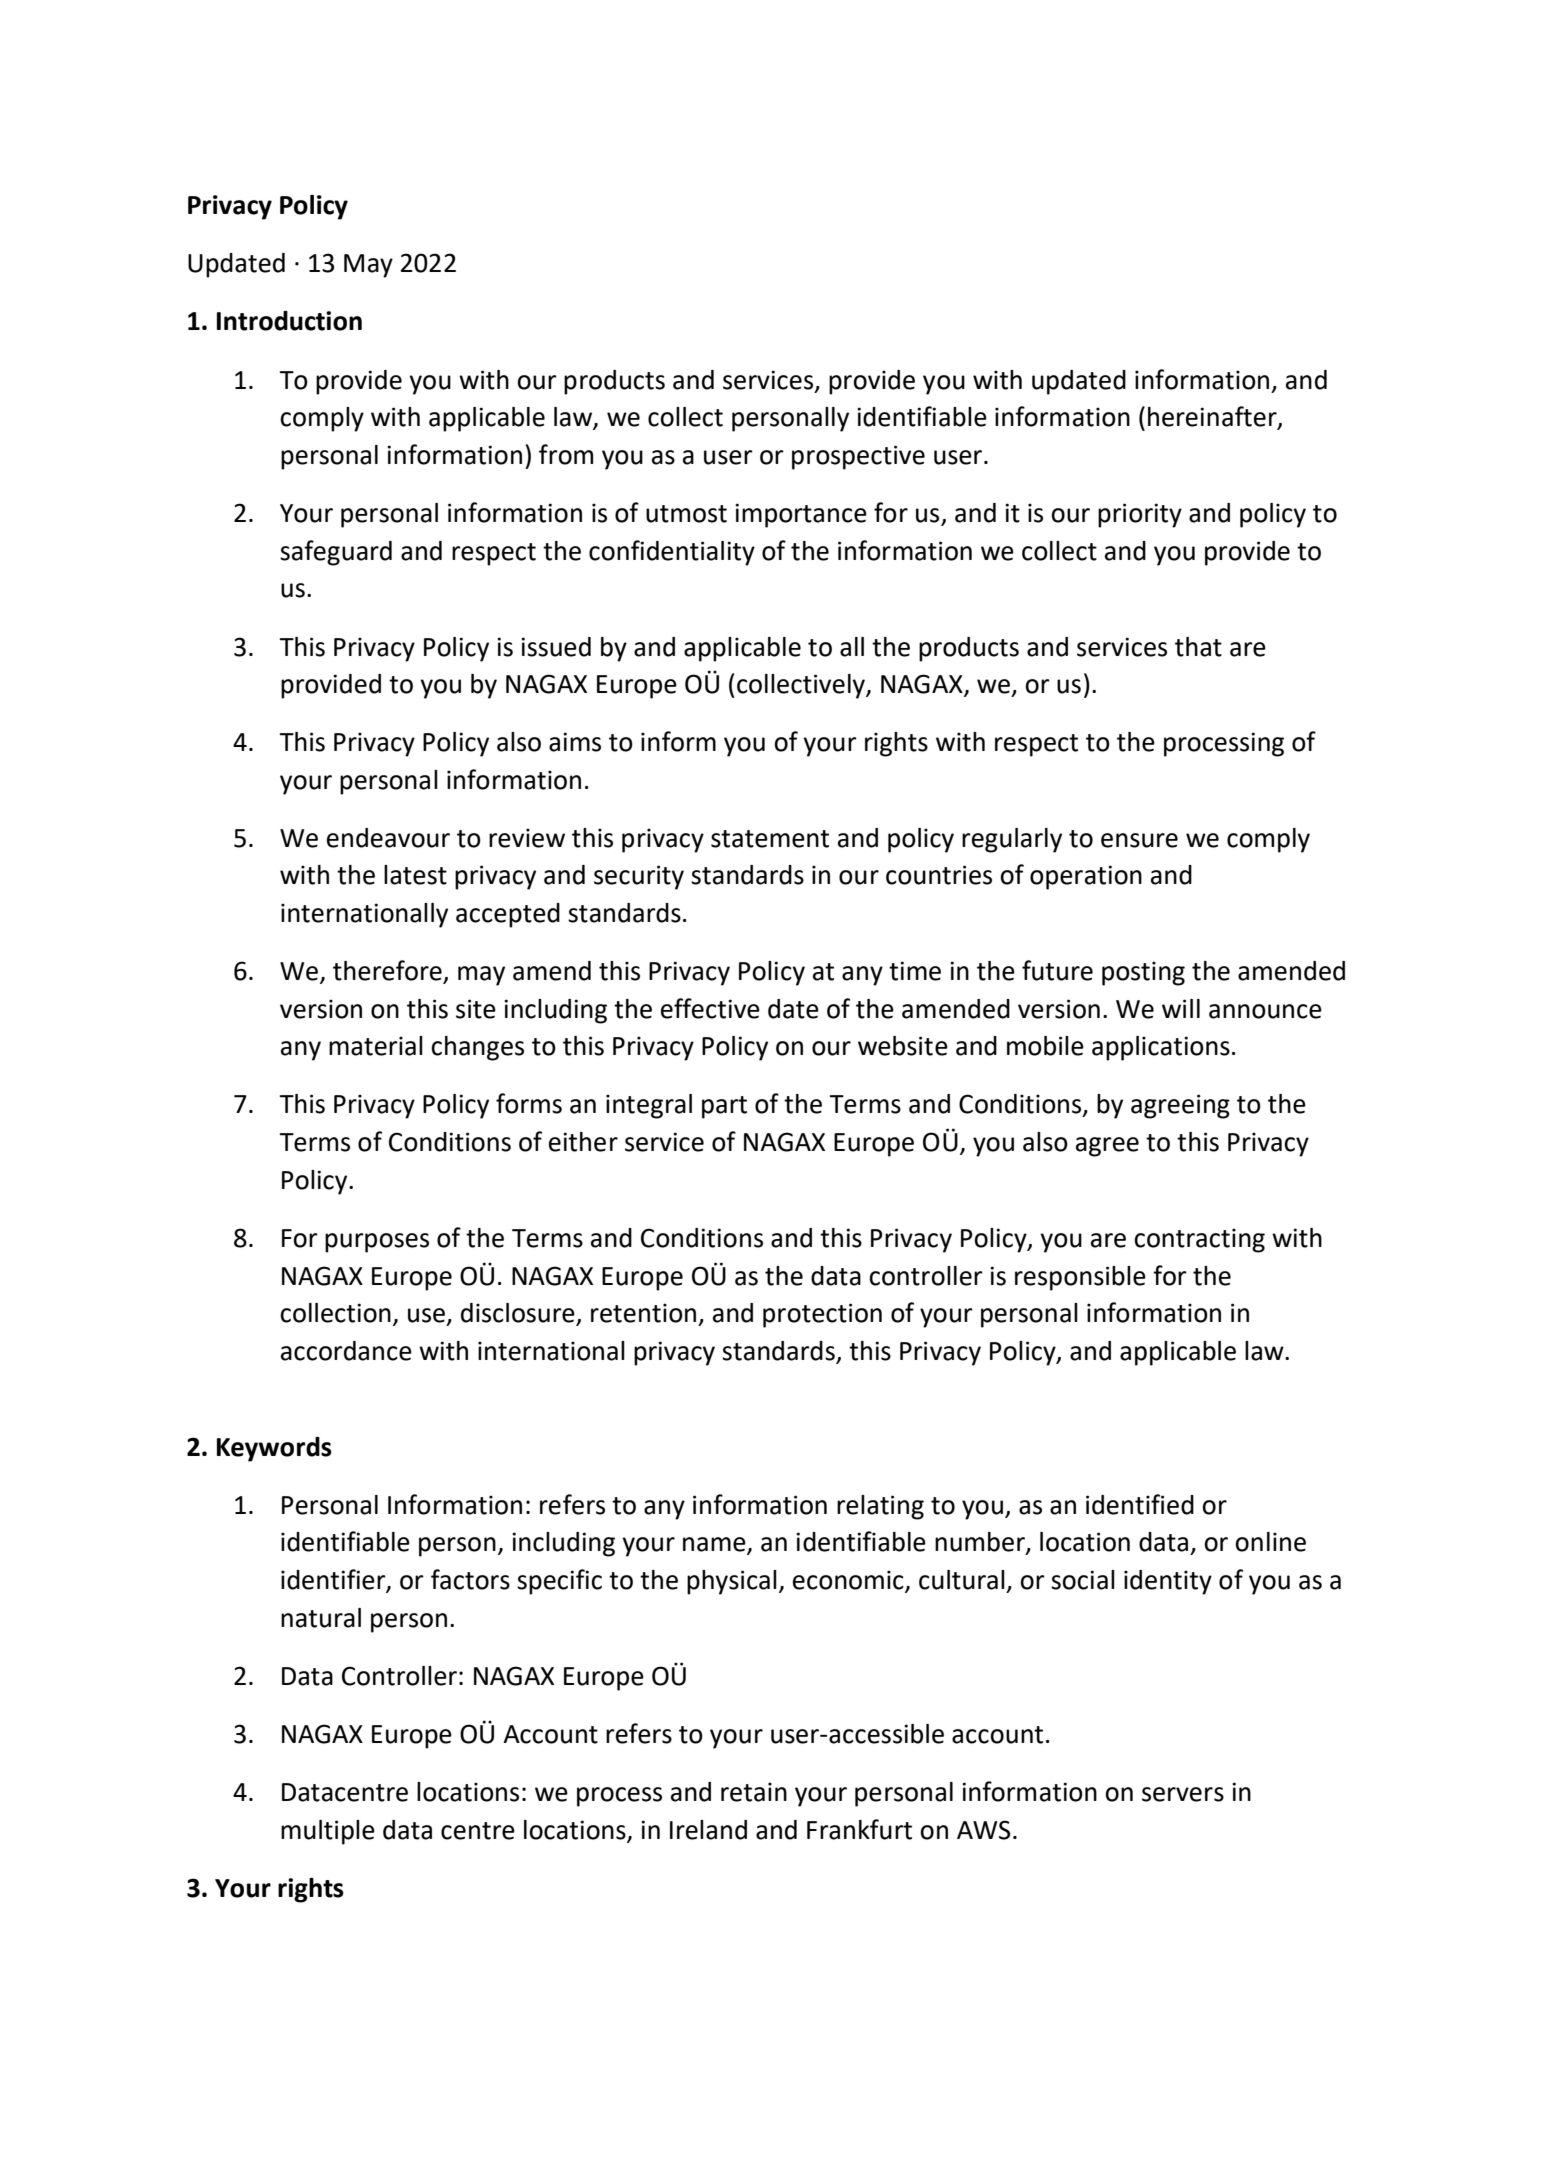 This page has width=1542, height=2181. What do you see at coordinates (715, 1545) in the page?
I see `name` at bounding box center [715, 1545].
